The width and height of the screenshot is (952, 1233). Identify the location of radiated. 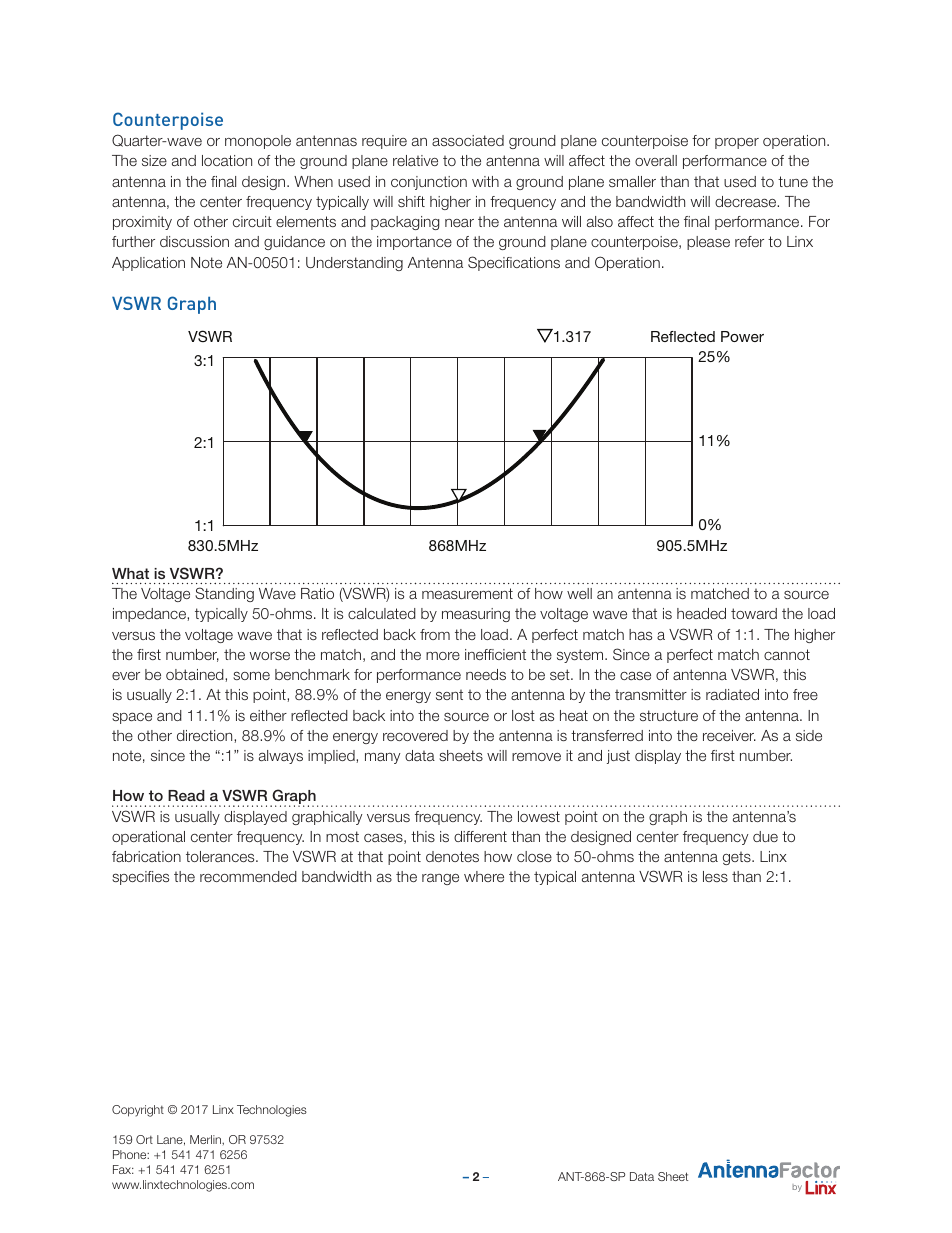
(732, 694).
